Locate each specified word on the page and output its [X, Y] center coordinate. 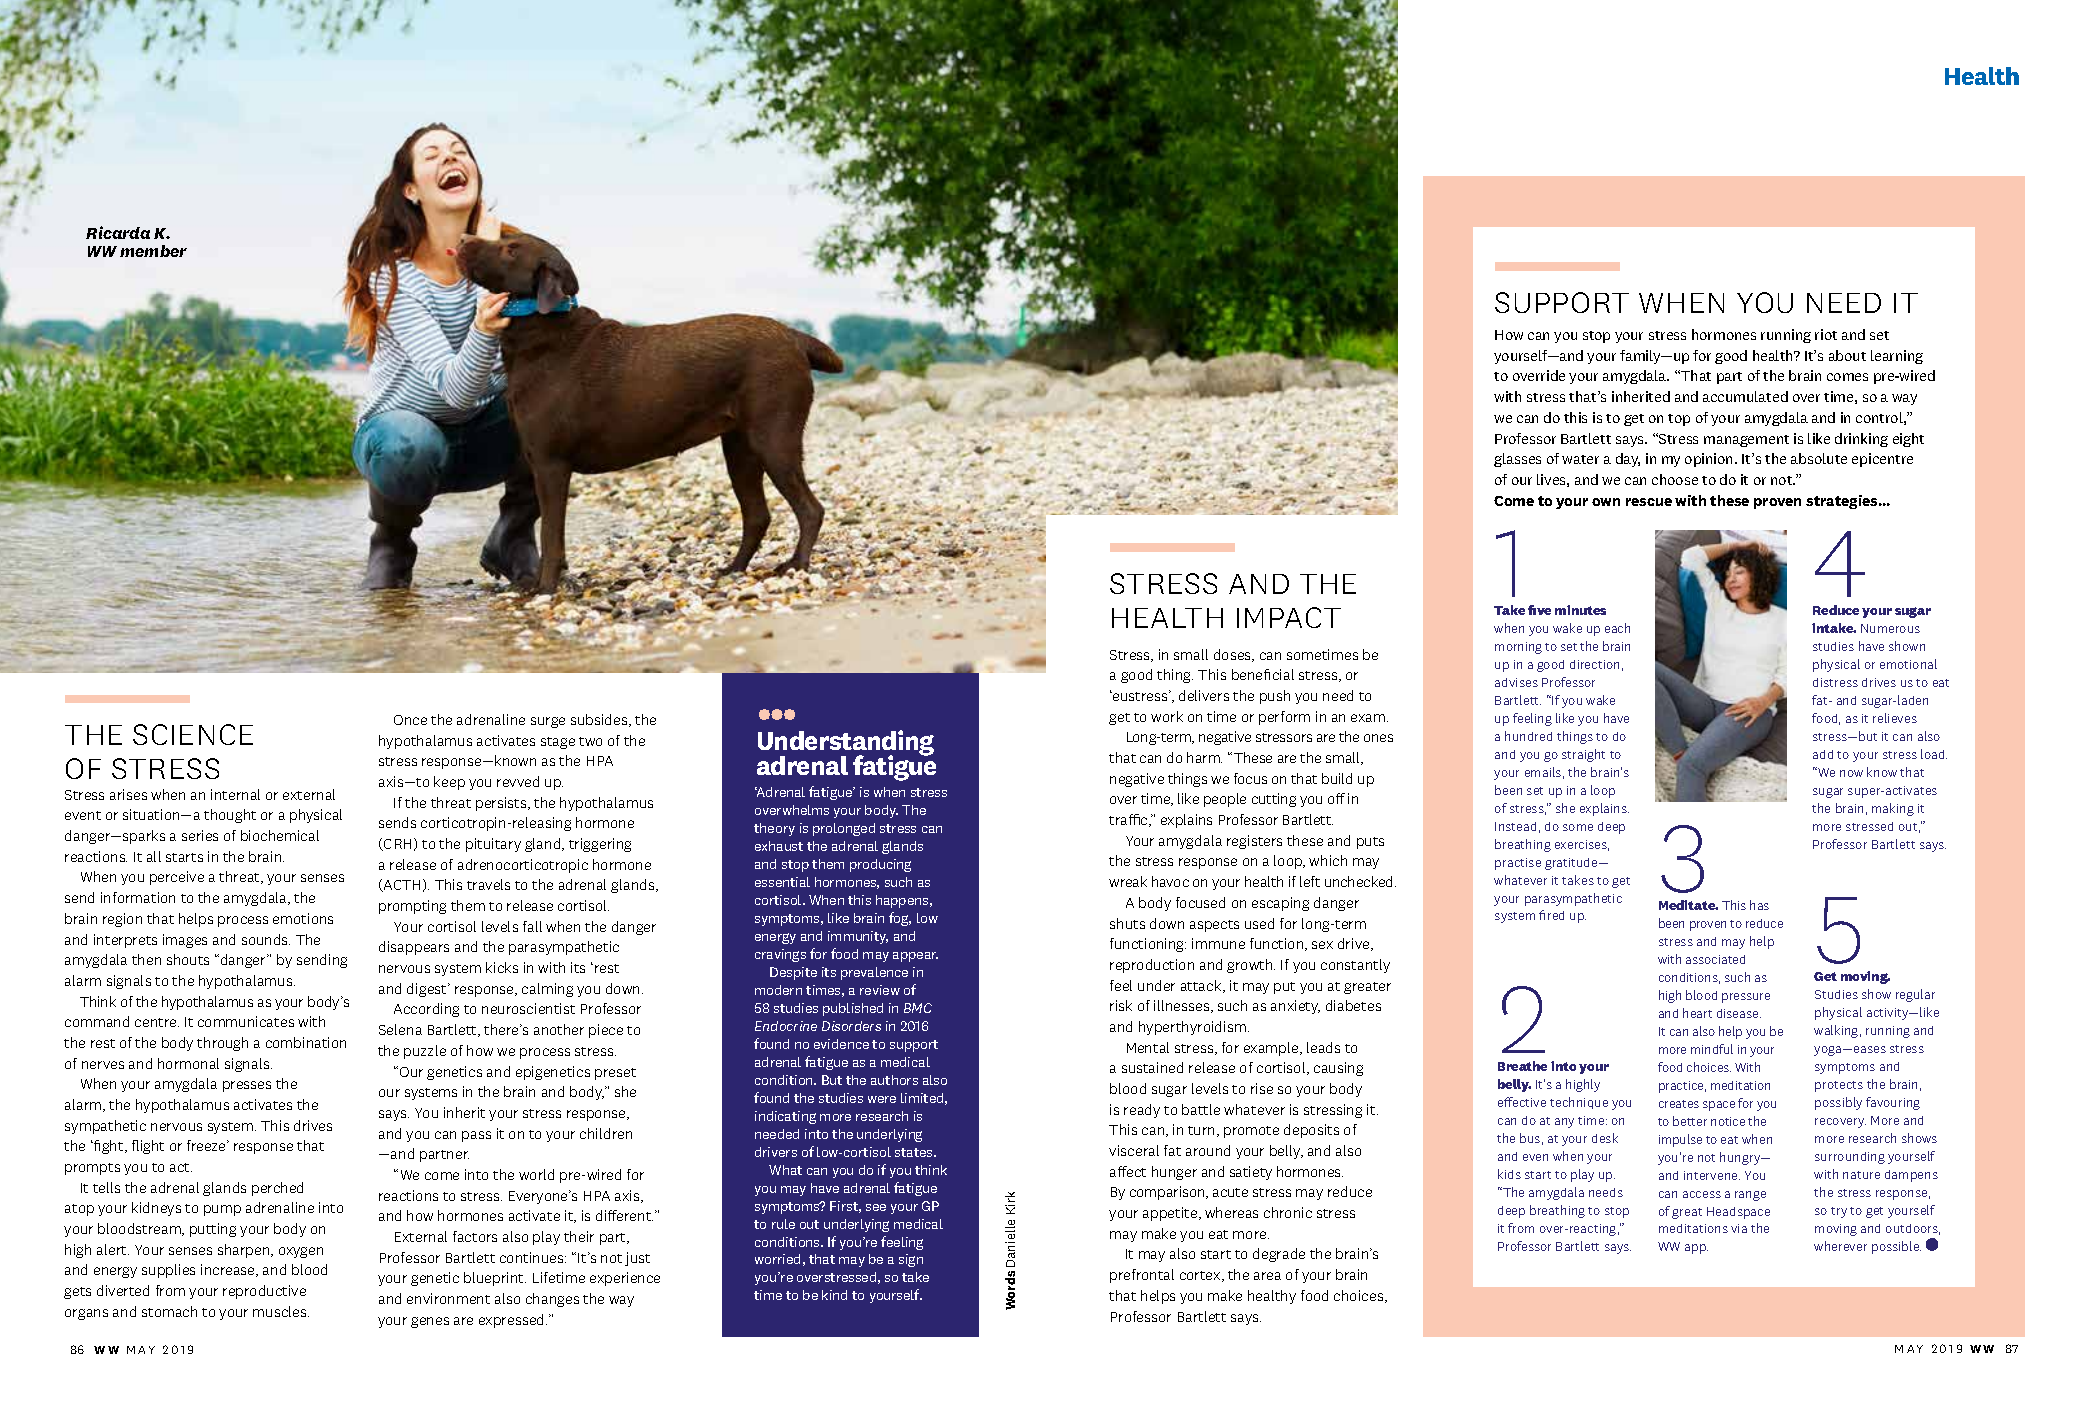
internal [235, 794]
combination [306, 1042]
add [1823, 754]
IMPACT [1289, 617]
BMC [918, 1008]
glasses [1517, 460]
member [153, 251]
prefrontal [1142, 1276]
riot [1826, 334]
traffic [1129, 820]
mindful [1712, 1049]
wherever [1840, 1246]
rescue [1649, 502]
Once [410, 720]
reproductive [264, 1292]
